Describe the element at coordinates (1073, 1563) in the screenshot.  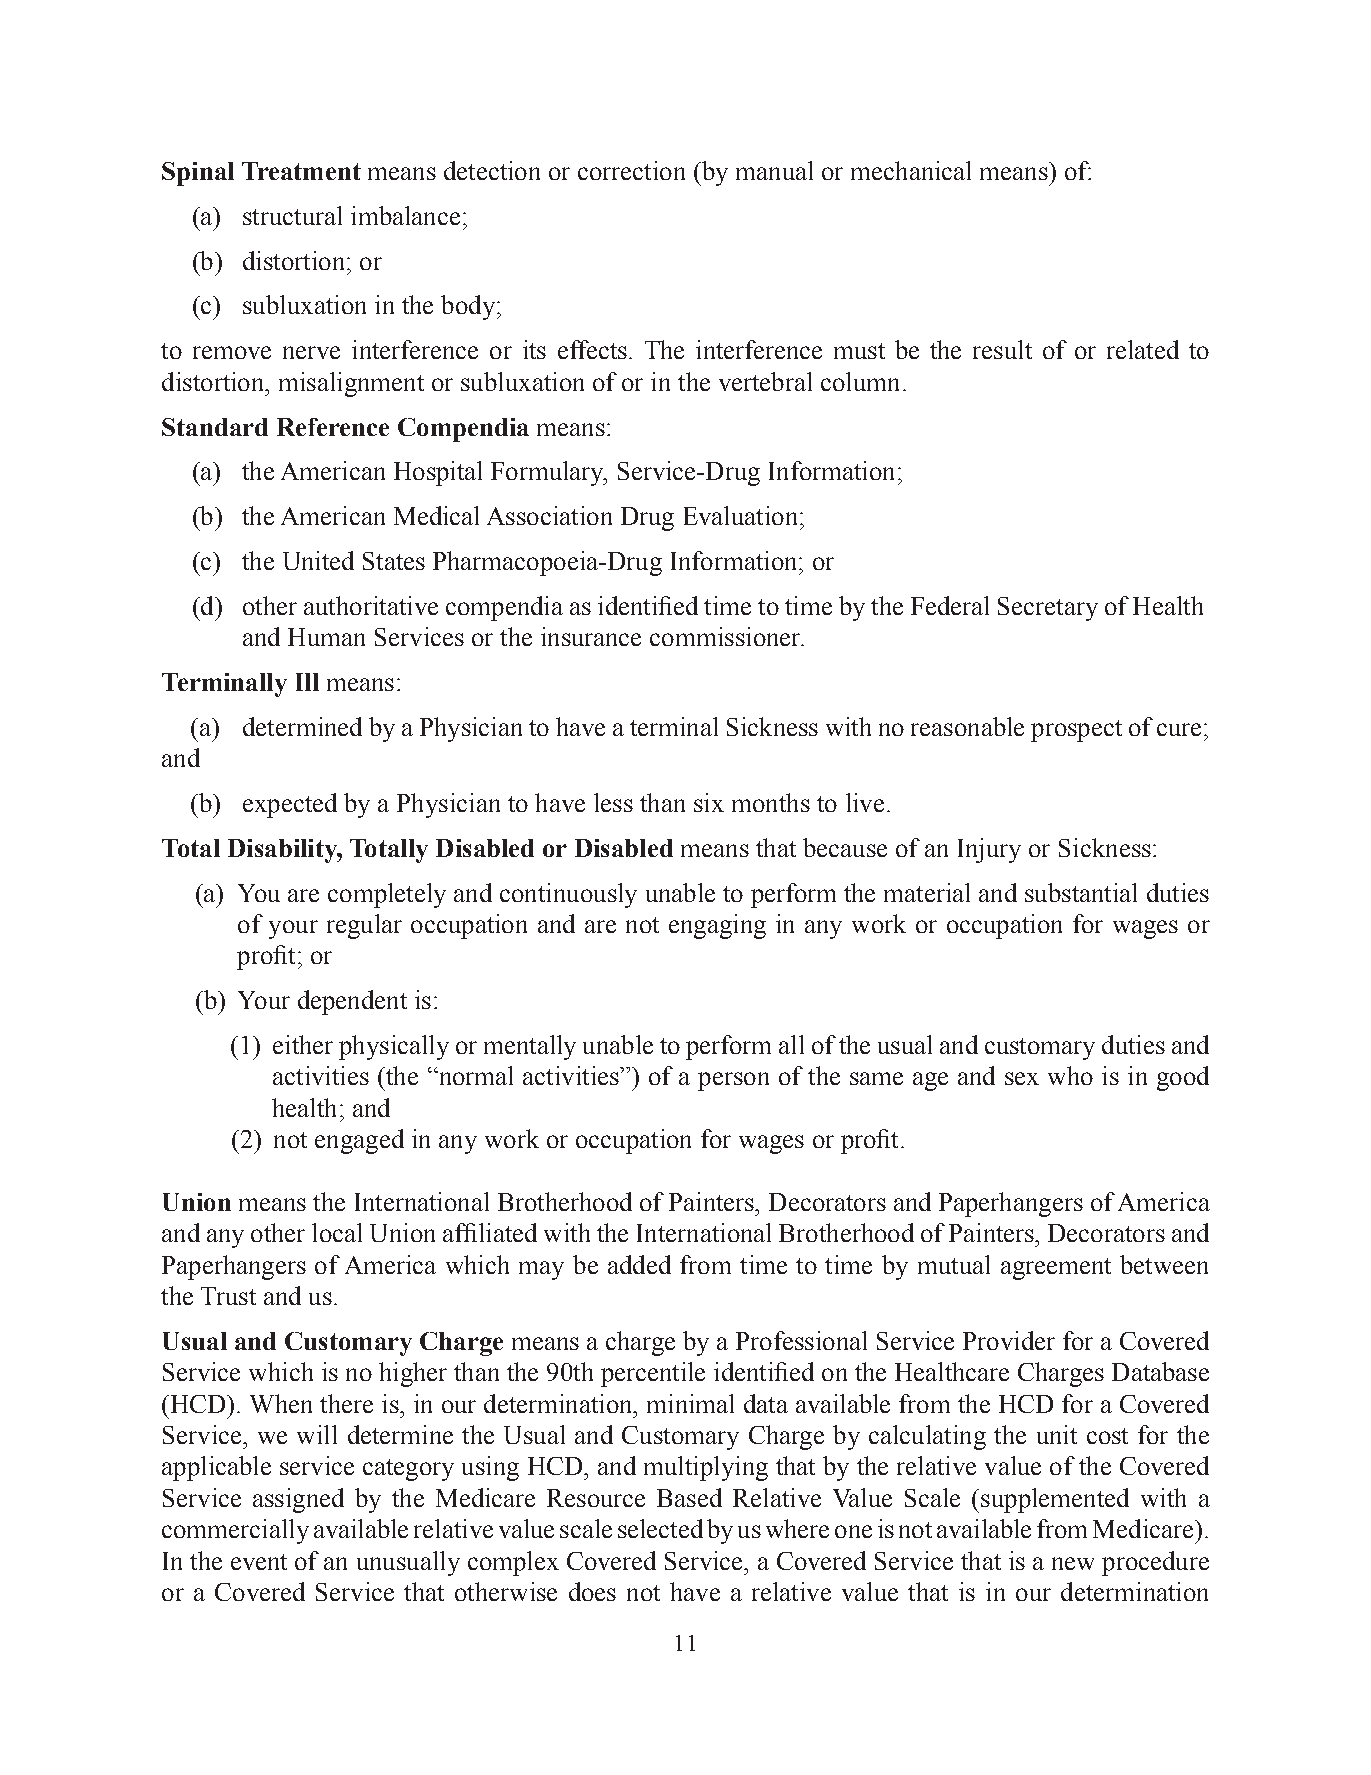
I see `new` at that location.
